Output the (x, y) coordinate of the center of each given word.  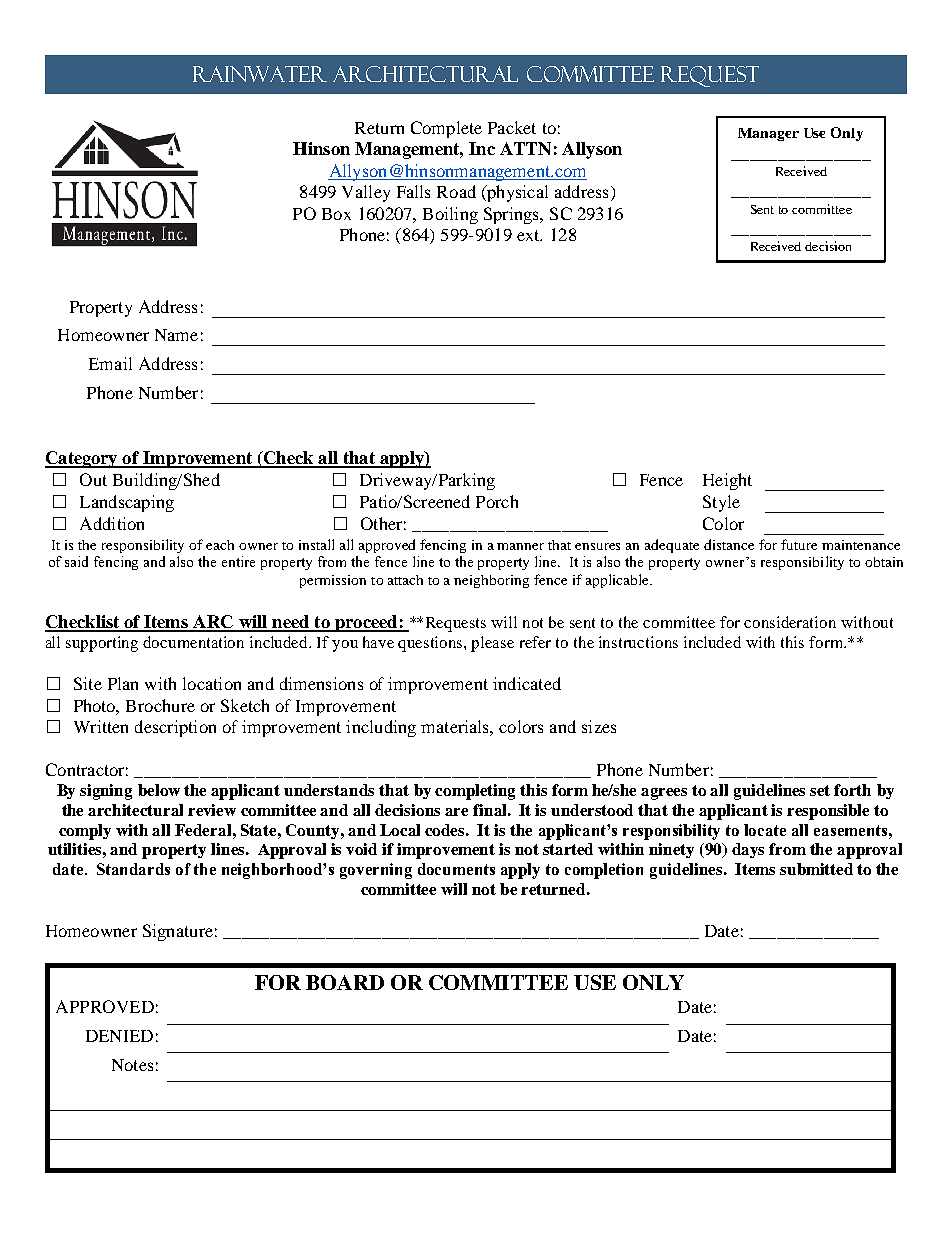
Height (727, 481)
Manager (768, 134)
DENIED (119, 1036)
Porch (497, 501)
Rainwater (260, 74)
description (175, 728)
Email (110, 363)
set (820, 790)
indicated (527, 683)
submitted (816, 869)
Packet (512, 127)
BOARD (345, 982)
